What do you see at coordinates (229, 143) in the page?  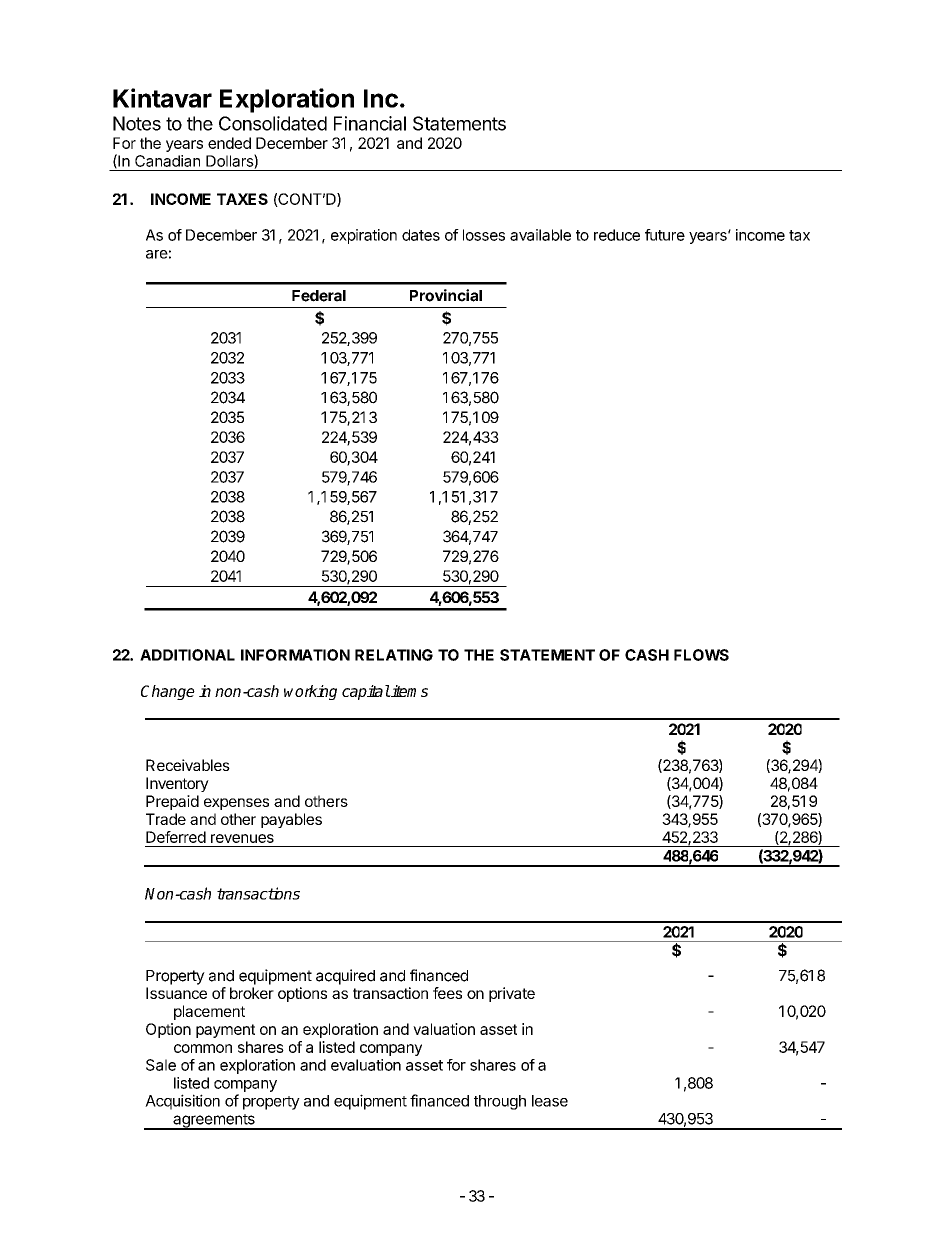 I see `ended` at bounding box center [229, 143].
